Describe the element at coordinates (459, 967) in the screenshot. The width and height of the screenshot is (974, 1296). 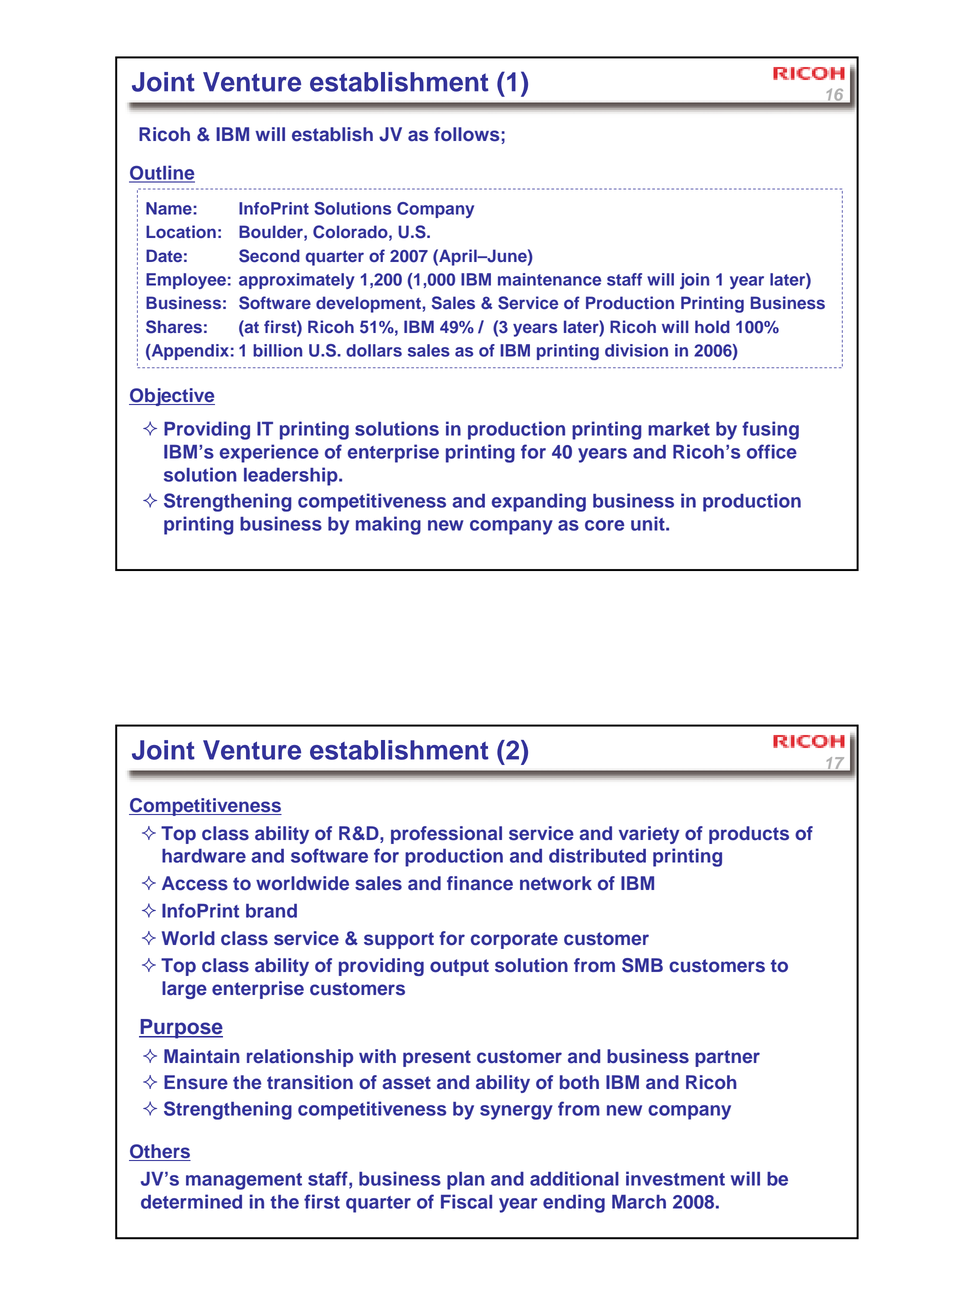
I see `output` at that location.
